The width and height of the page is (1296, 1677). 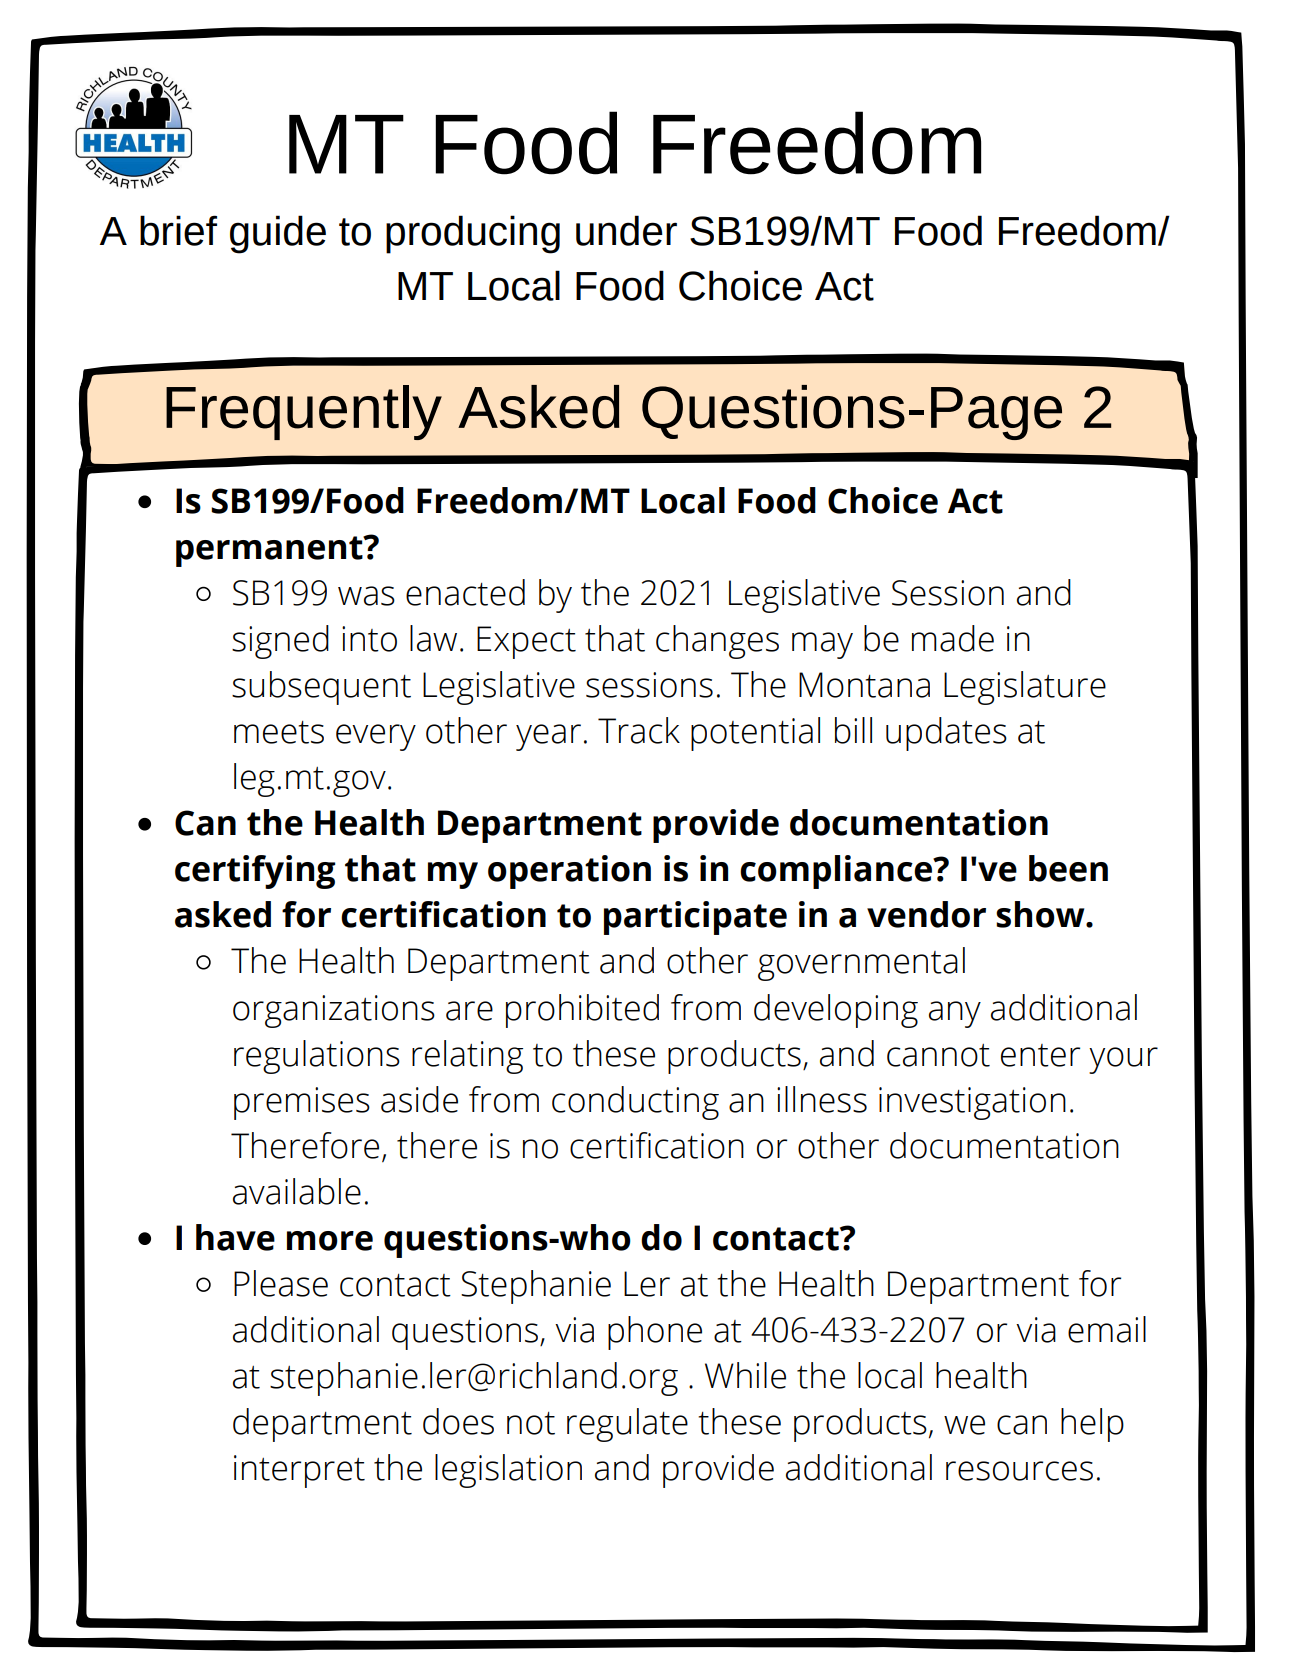 I want to click on interpret, so click(x=299, y=1471).
